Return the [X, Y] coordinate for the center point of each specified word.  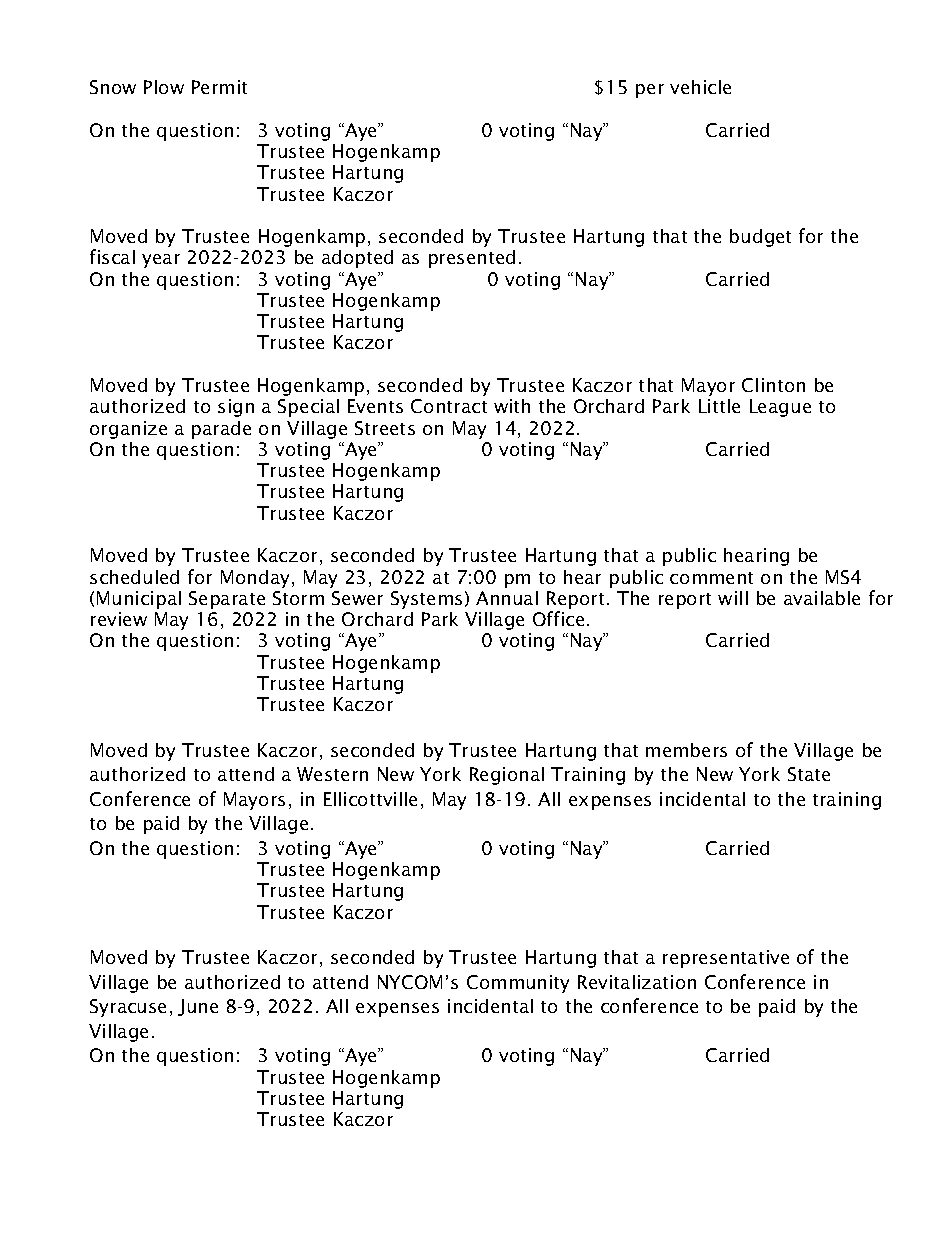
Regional [507, 776]
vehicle [700, 87]
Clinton [773, 385]
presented [472, 259]
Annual [507, 598]
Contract [449, 406]
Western [332, 774]
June [198, 1007]
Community [518, 984]
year [161, 261]
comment [711, 578]
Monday [257, 579]
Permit [219, 87]
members [686, 750]
